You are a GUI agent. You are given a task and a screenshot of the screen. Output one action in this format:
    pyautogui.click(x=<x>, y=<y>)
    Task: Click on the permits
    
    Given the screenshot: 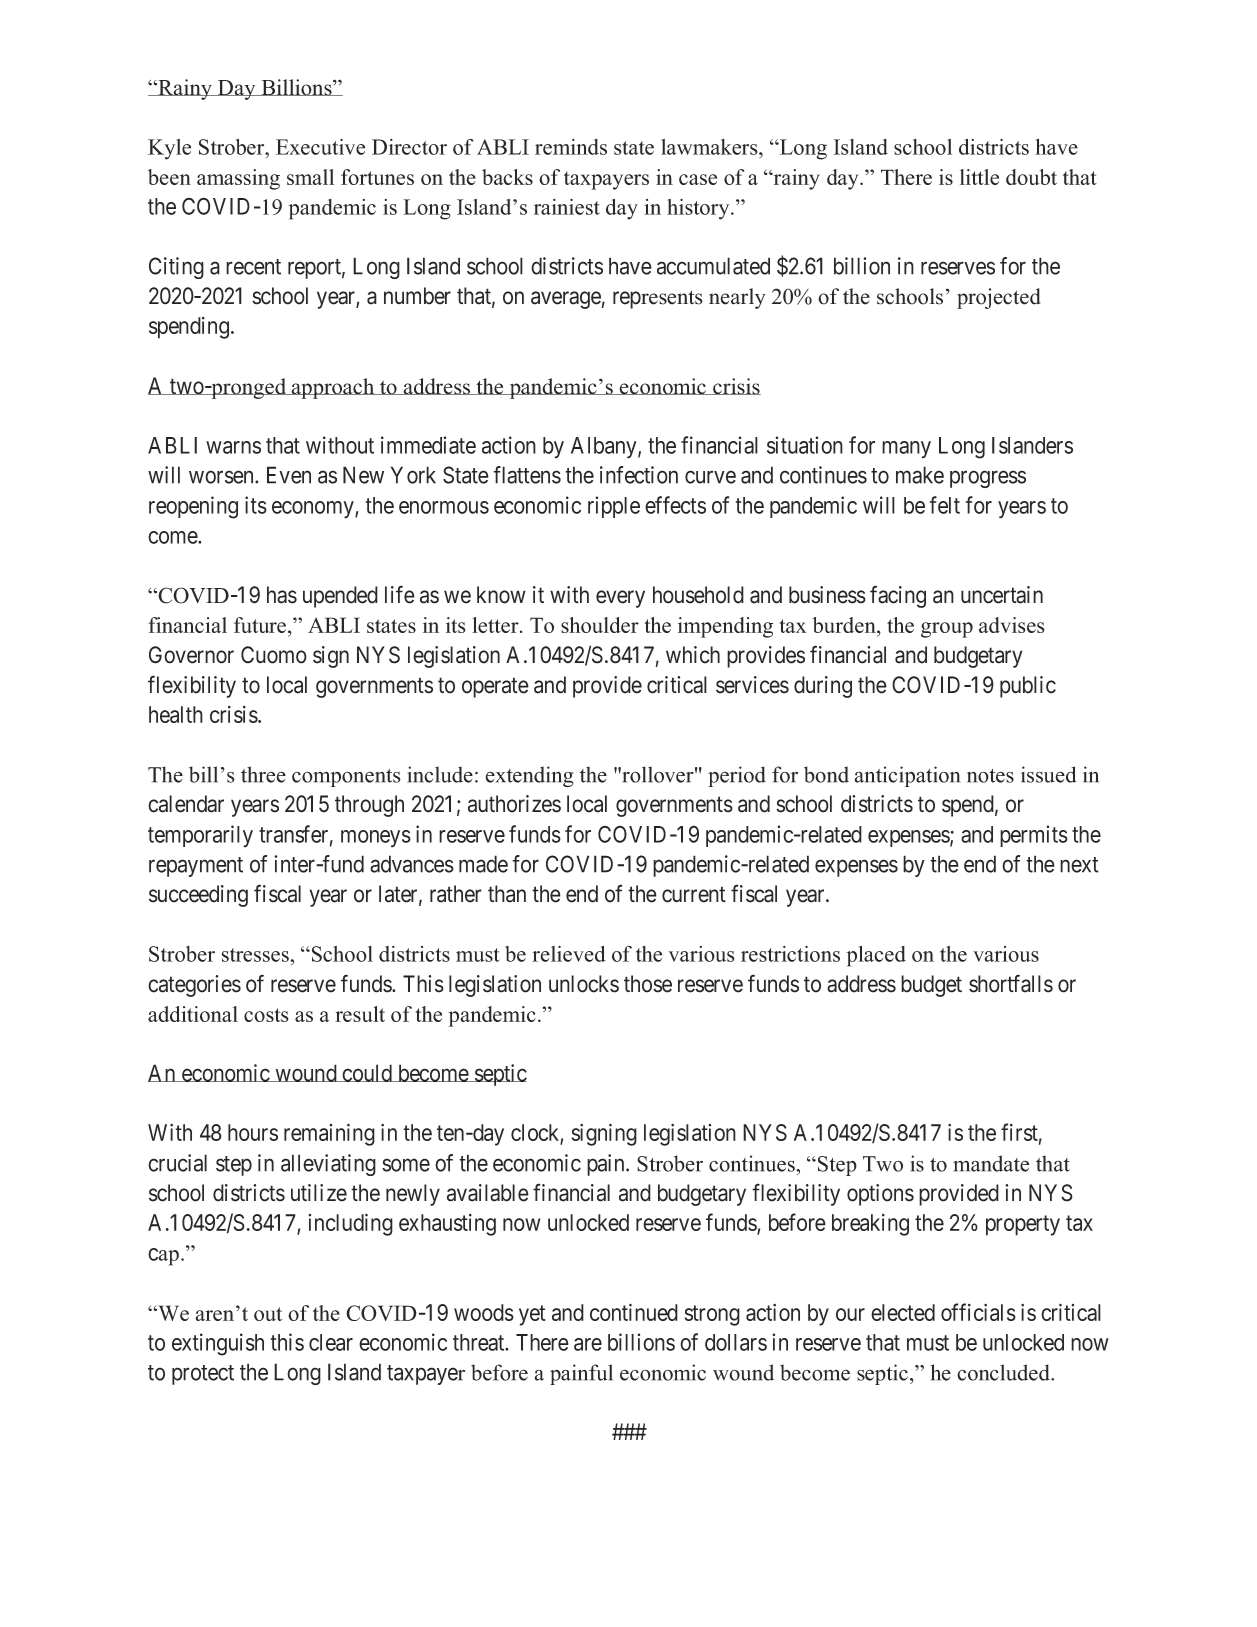 What is the action you would take?
    pyautogui.click(x=1034, y=836)
